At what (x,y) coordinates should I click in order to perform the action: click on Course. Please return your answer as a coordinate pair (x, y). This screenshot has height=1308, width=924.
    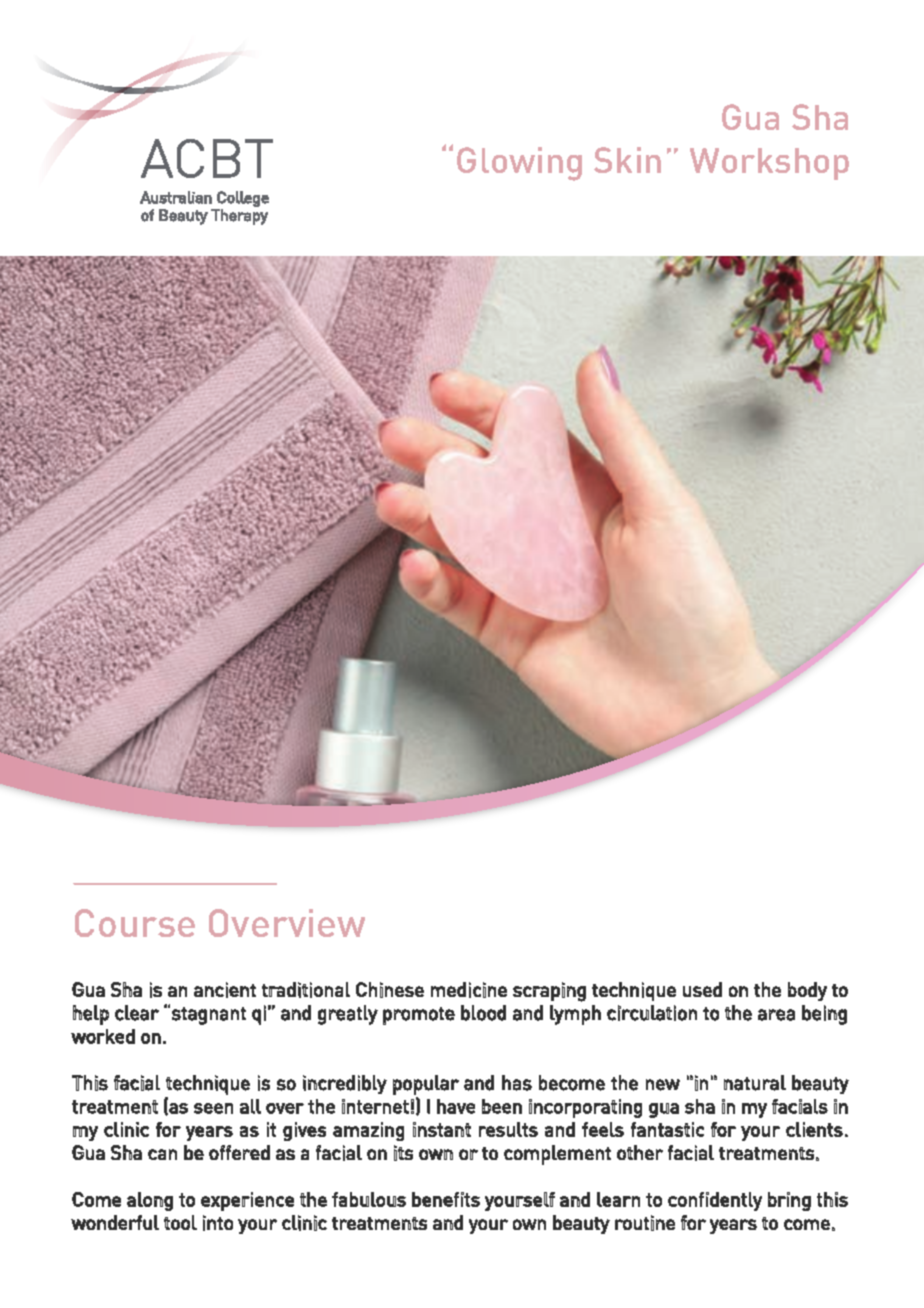
    Looking at the image, I should click on (135, 923).
